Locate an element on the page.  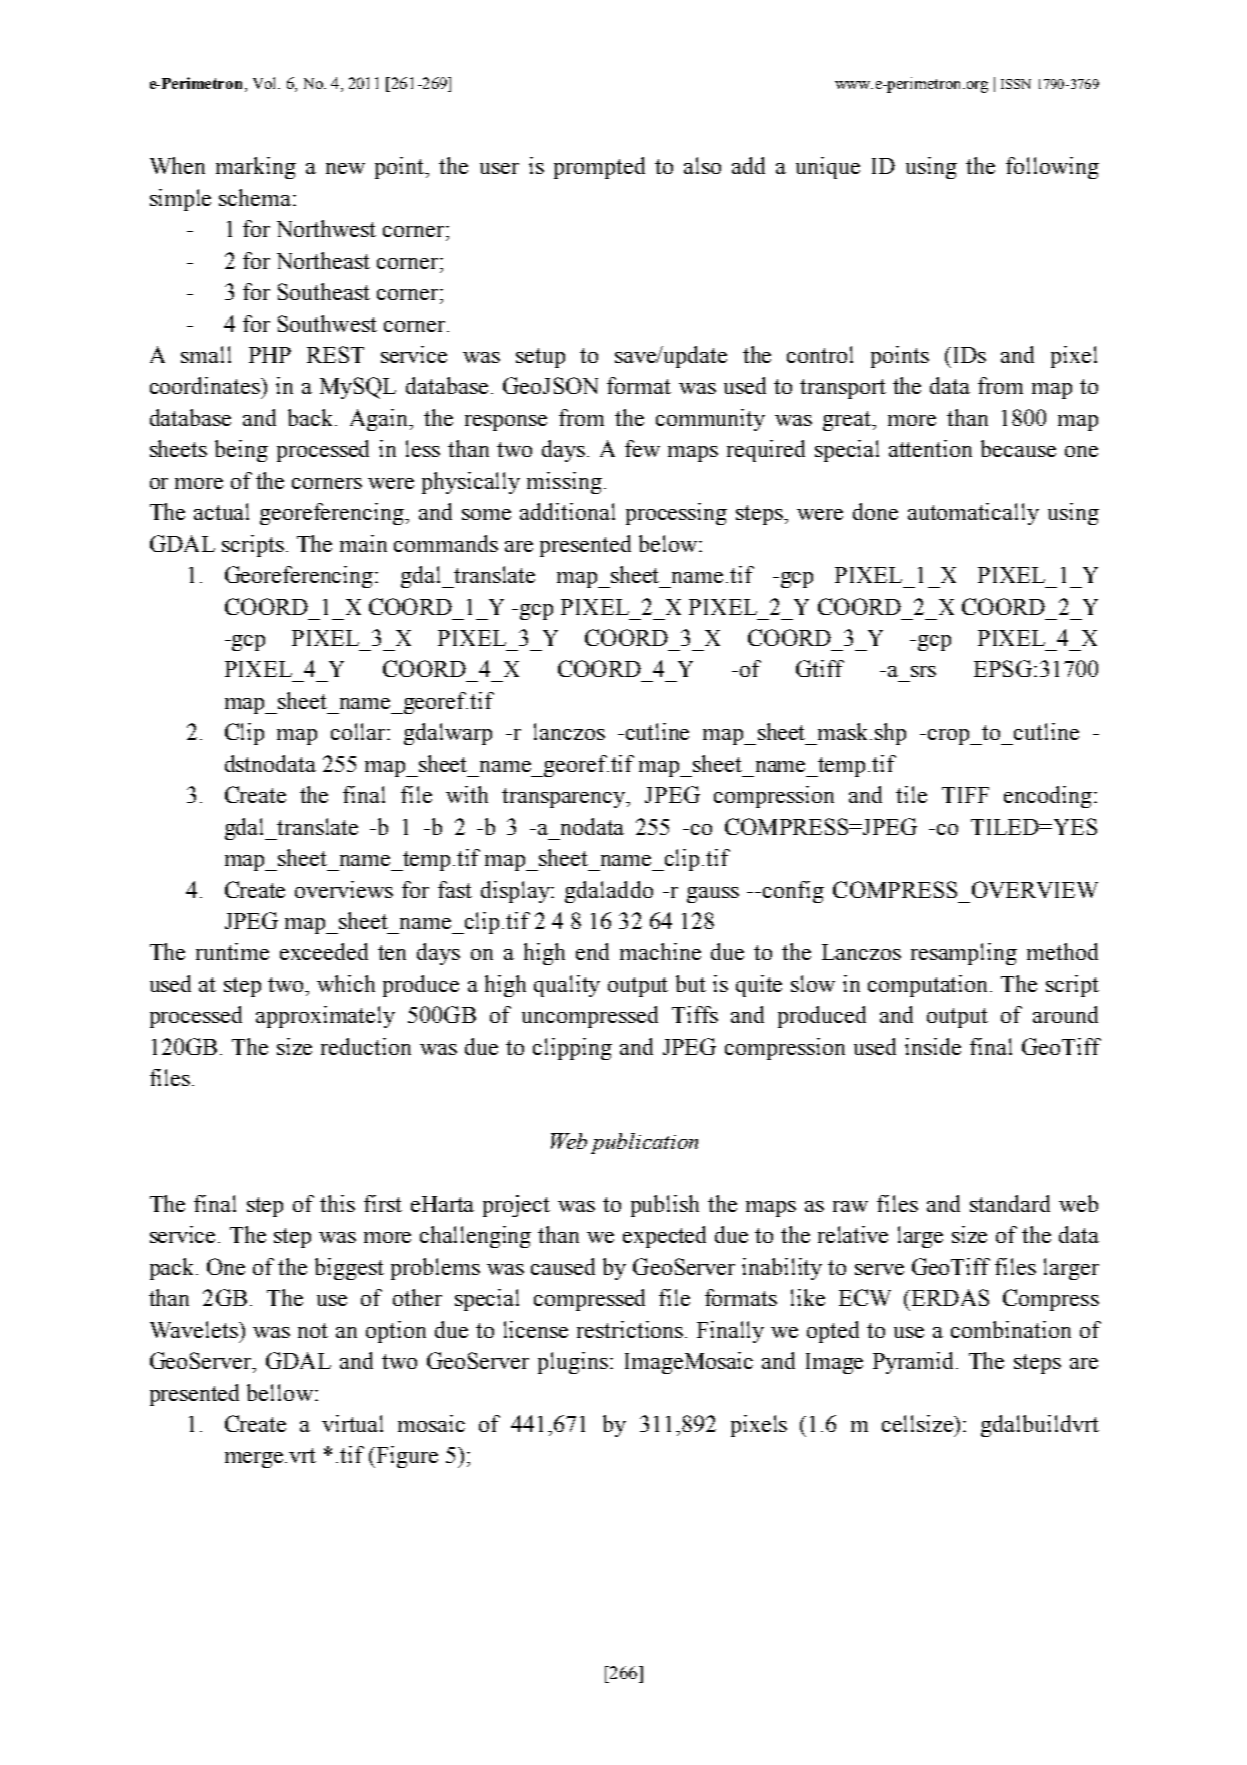
below is located at coordinates (669, 543).
